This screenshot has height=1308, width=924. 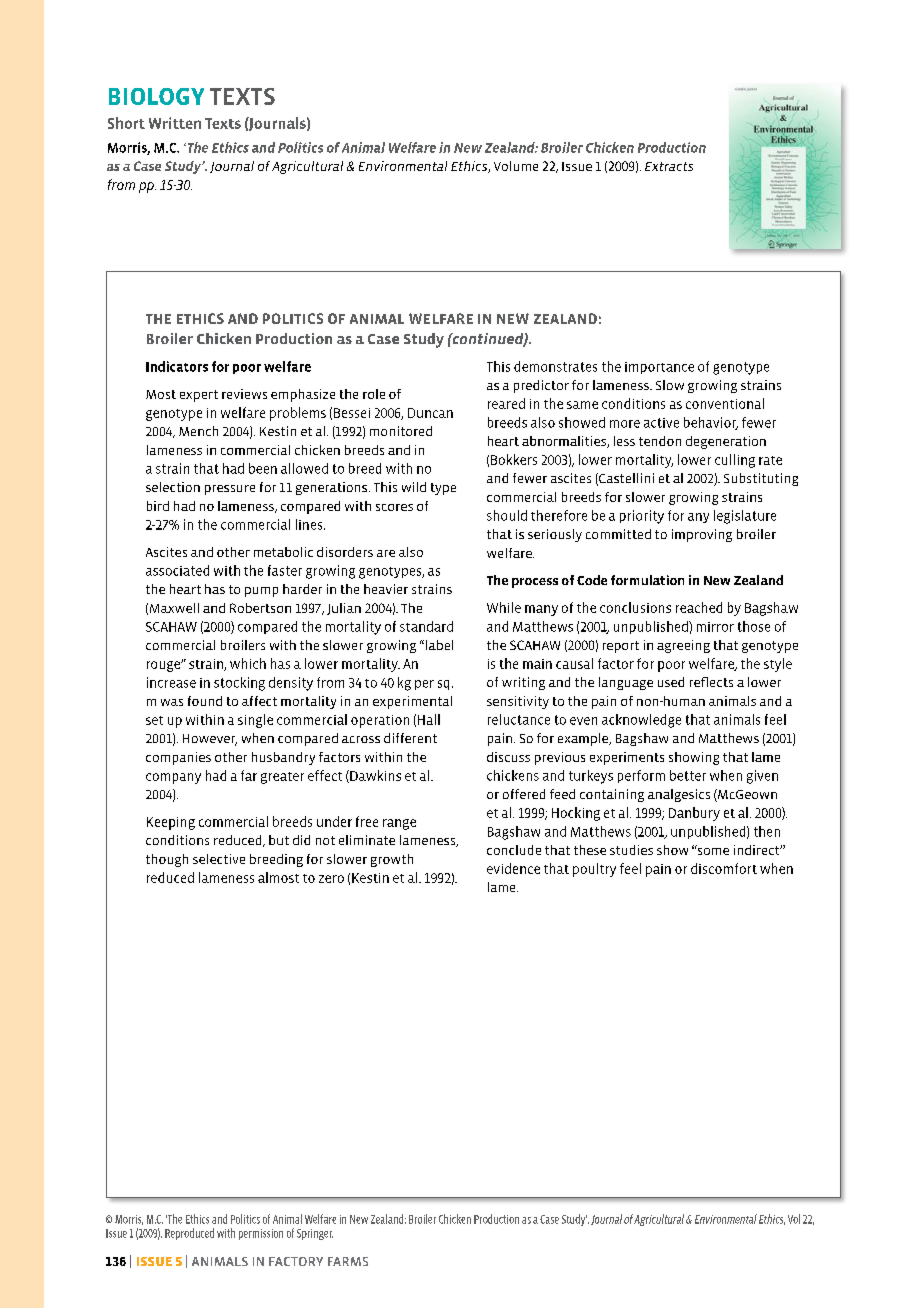 What do you see at coordinates (513, 868) in the screenshot?
I see `evidence` at bounding box center [513, 868].
